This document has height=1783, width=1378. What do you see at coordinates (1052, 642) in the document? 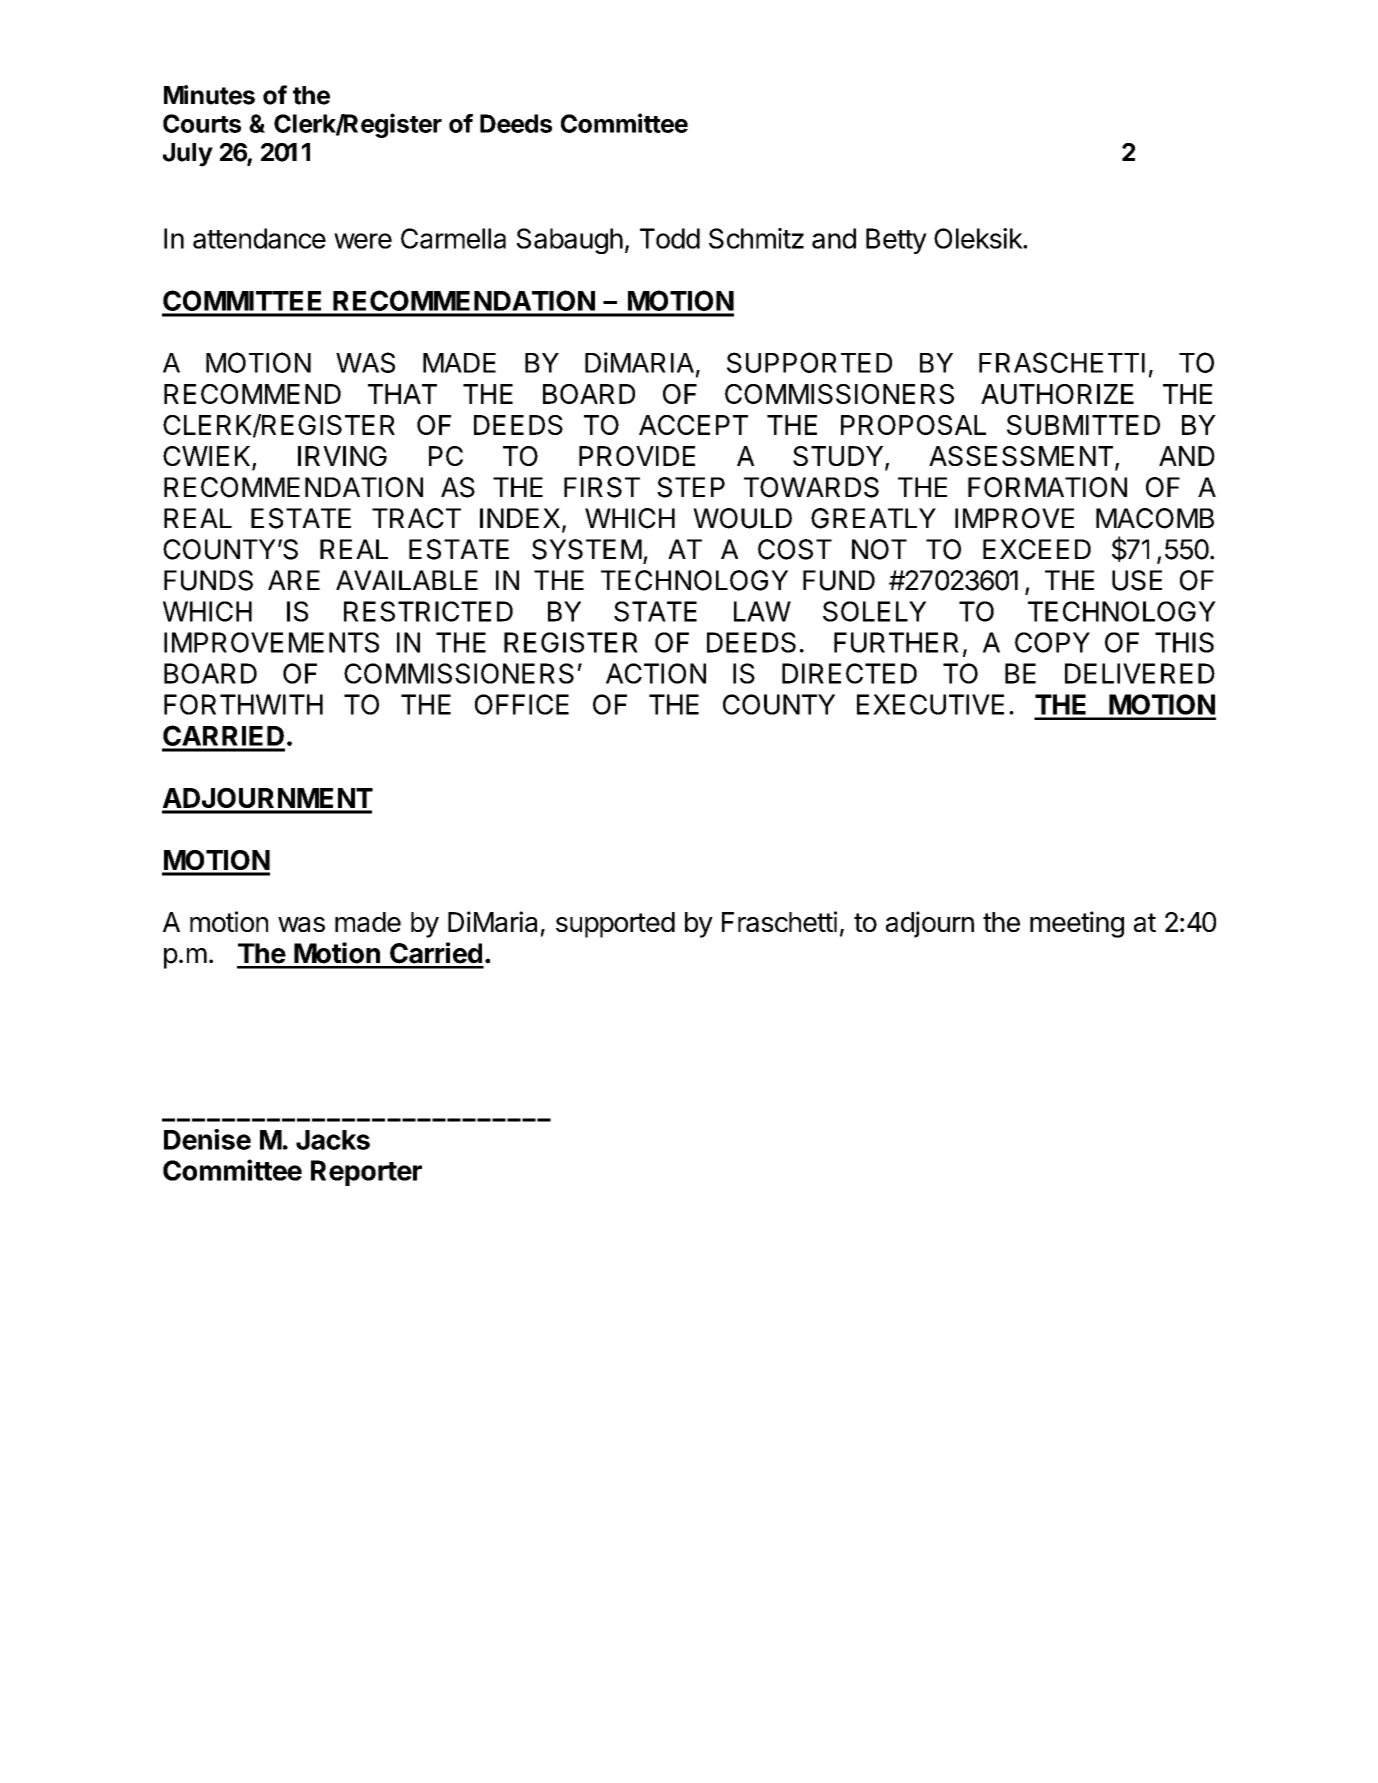
I see `COPY` at bounding box center [1052, 642].
